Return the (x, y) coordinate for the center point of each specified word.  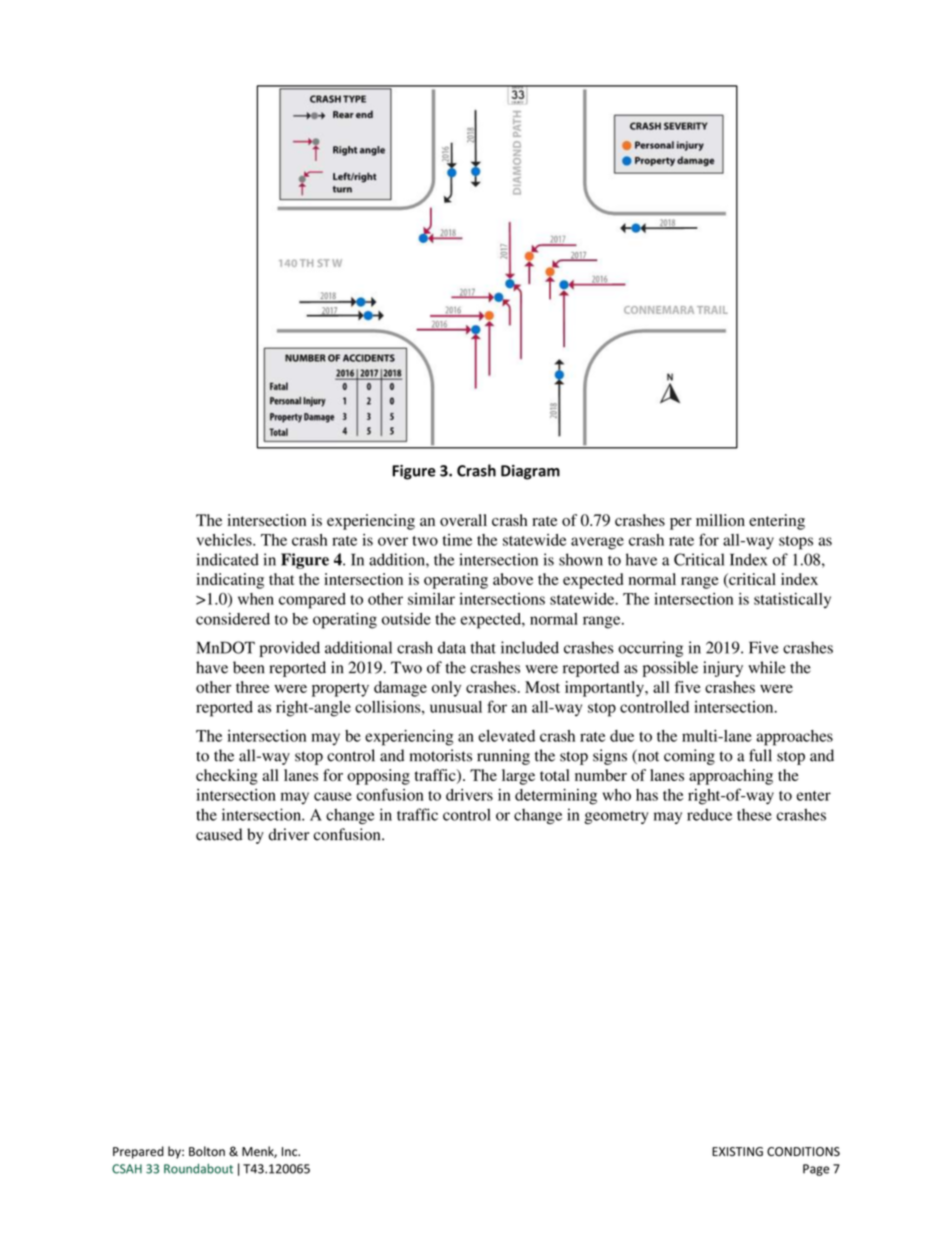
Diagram (530, 472)
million (720, 520)
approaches (794, 738)
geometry (616, 817)
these (754, 815)
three (253, 687)
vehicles (225, 540)
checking (227, 777)
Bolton (207, 1151)
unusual (456, 707)
